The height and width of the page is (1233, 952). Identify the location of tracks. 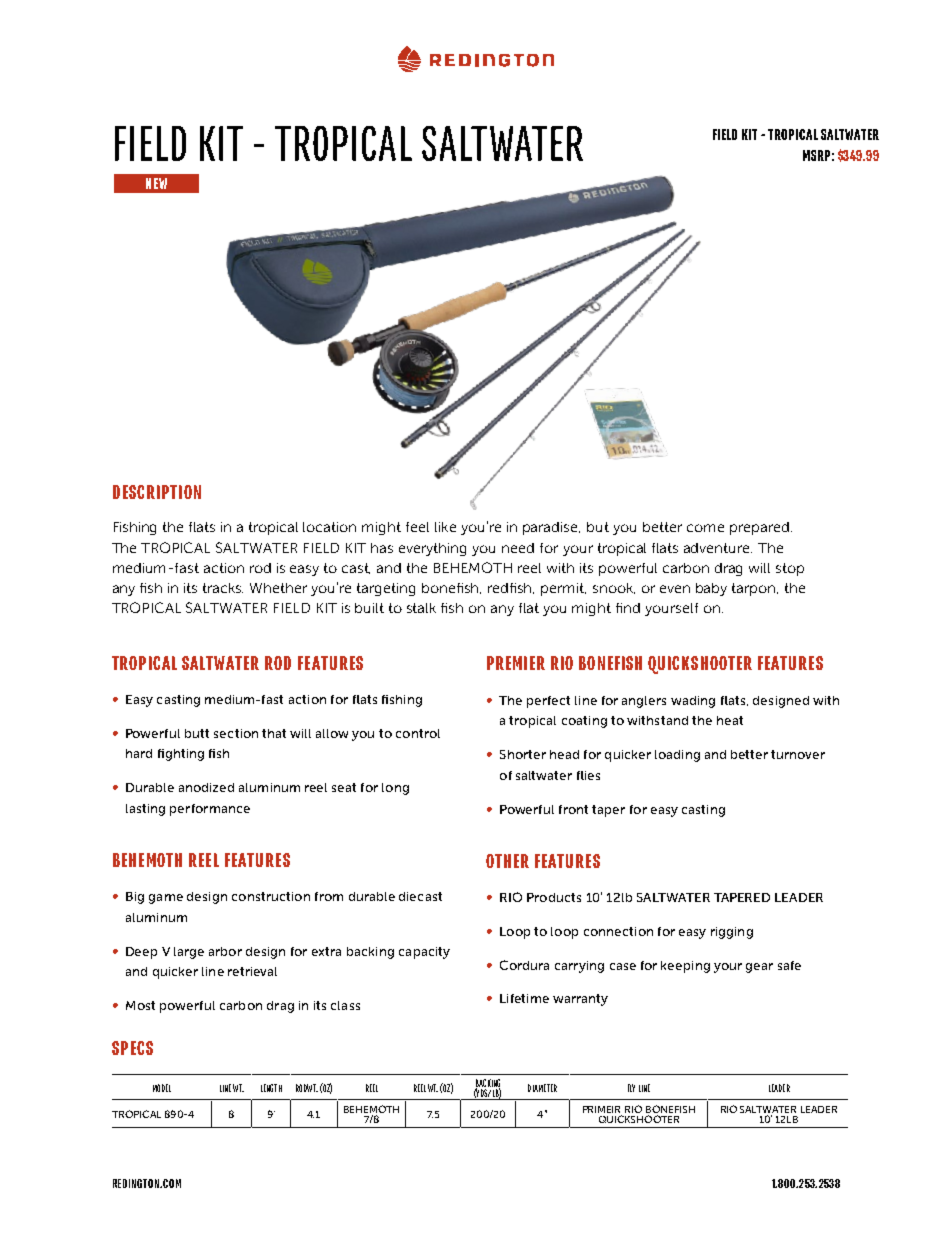
(223, 588).
